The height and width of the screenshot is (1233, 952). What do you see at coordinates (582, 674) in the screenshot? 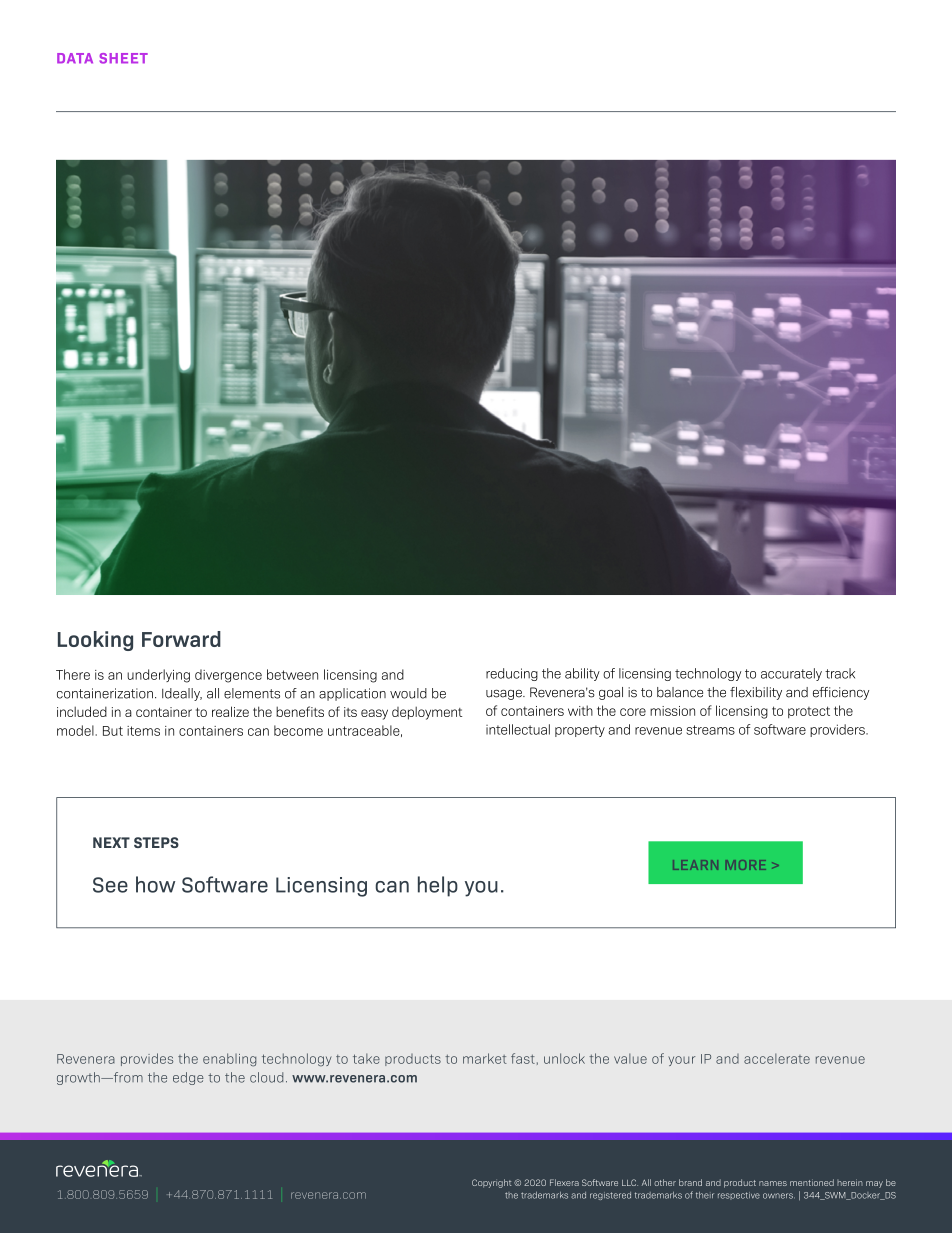
I see `ability` at bounding box center [582, 674].
